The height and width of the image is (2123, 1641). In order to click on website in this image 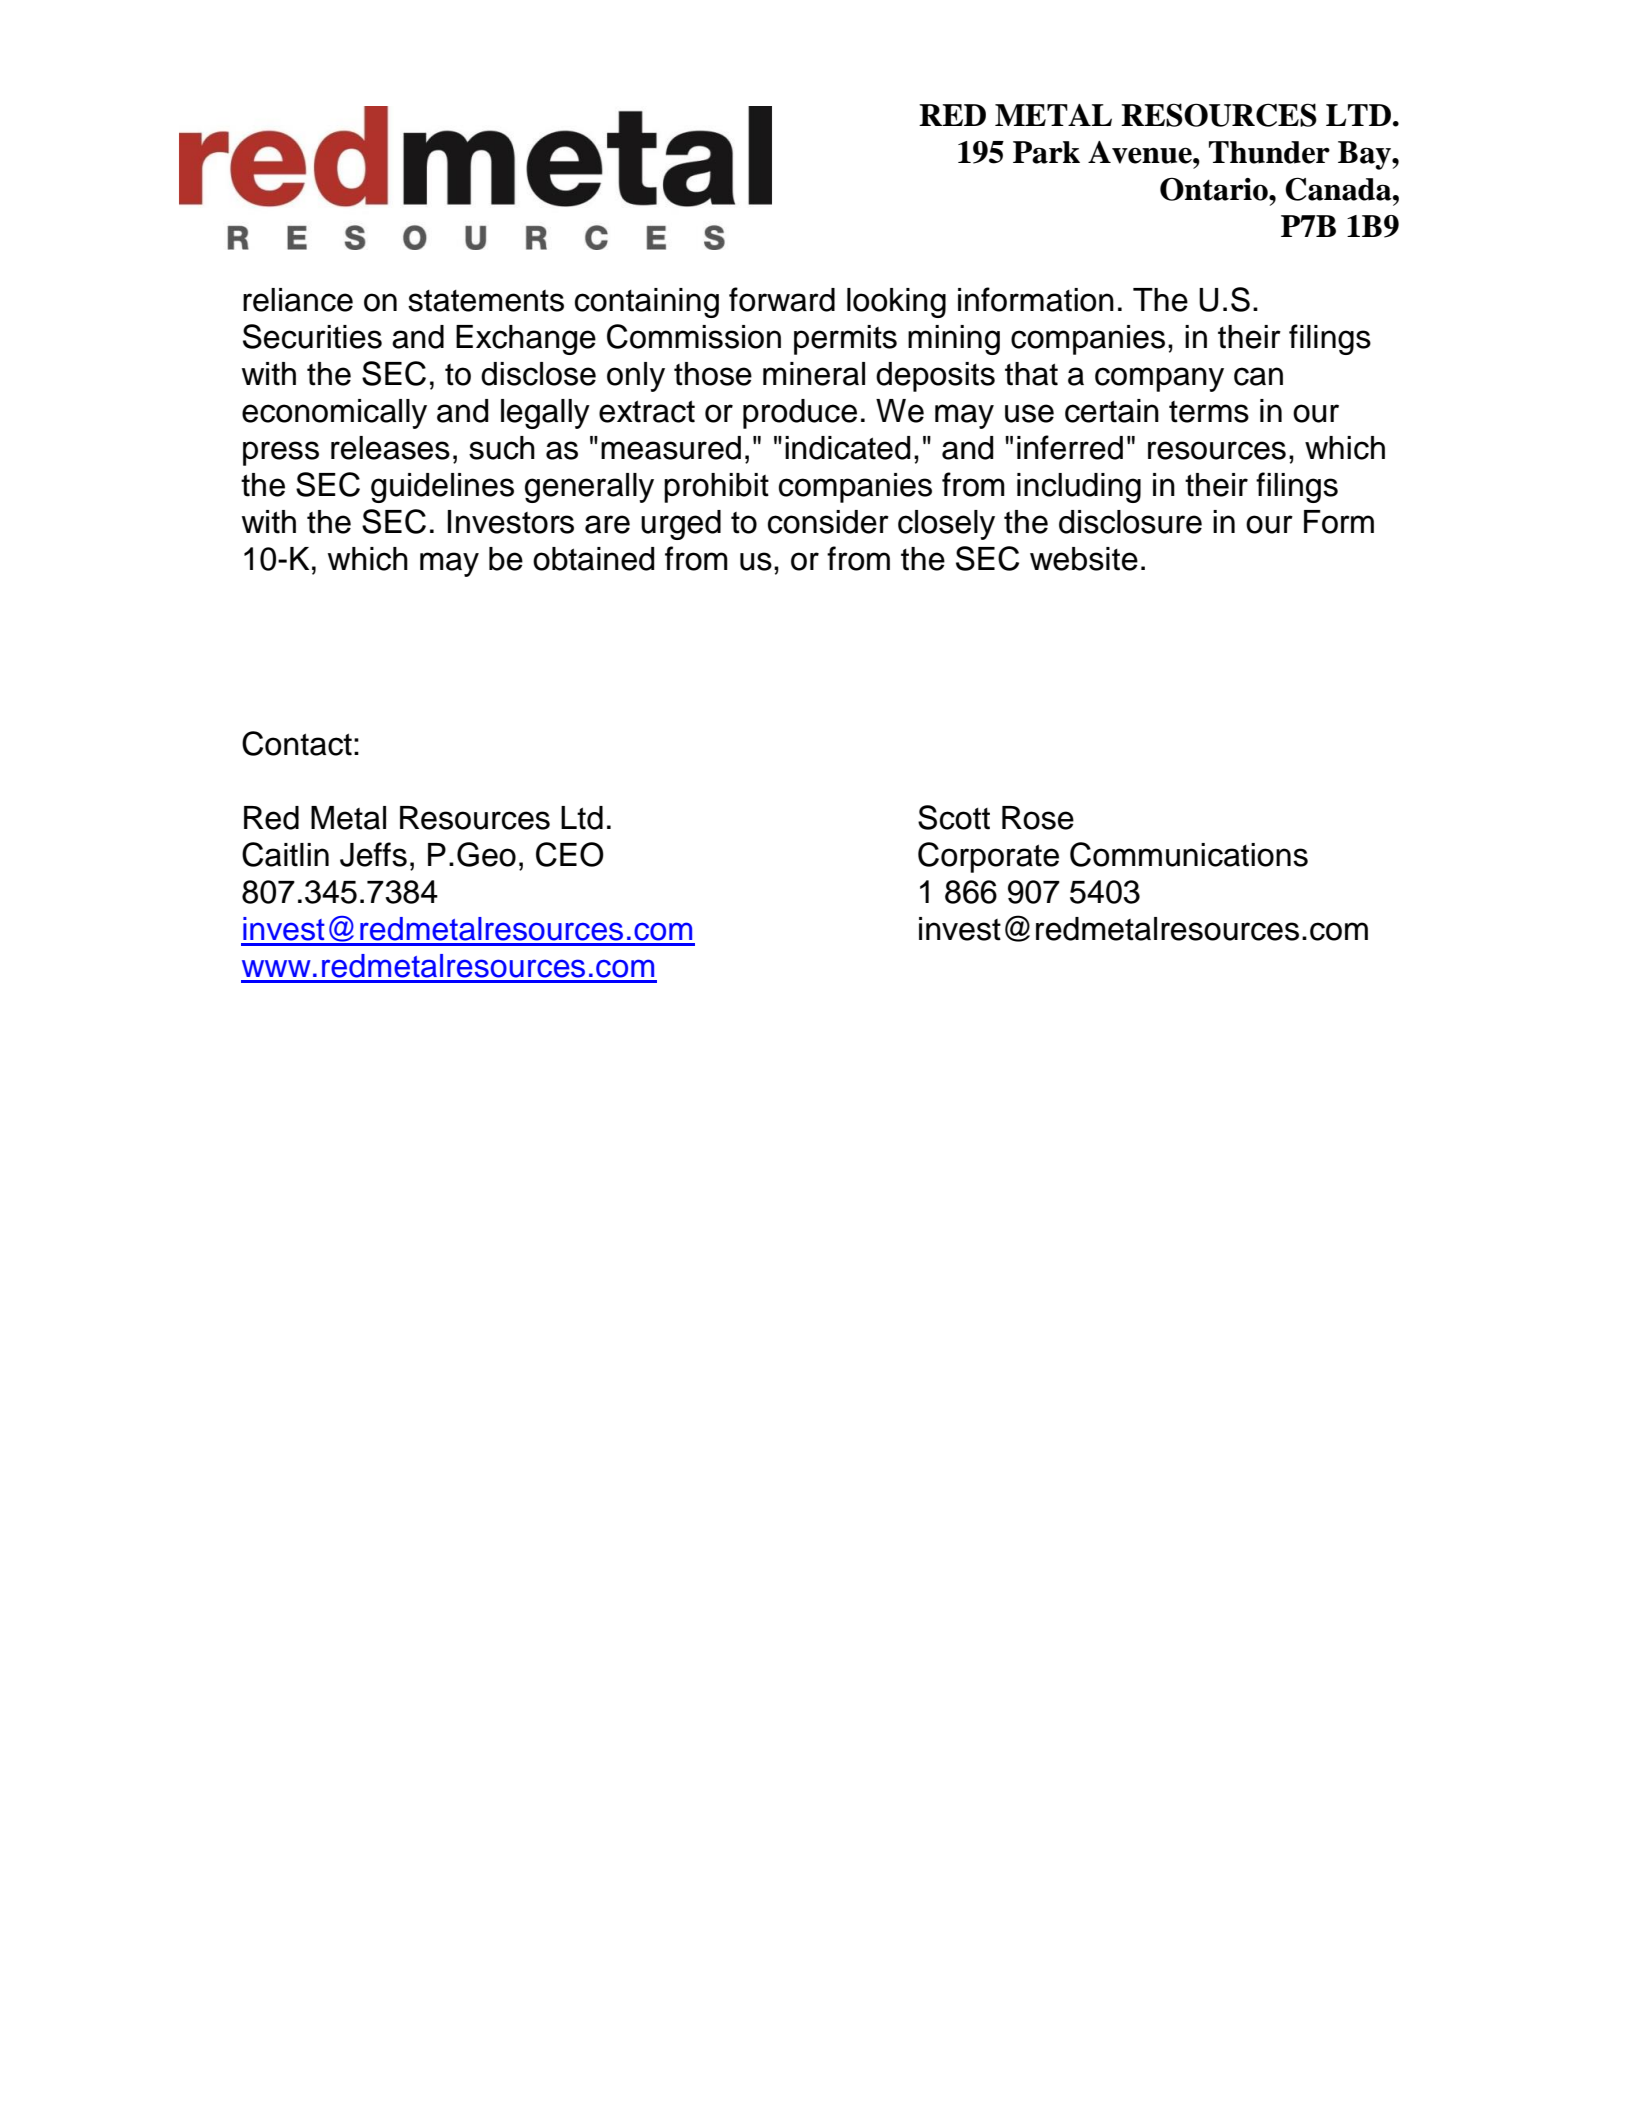, I will do `click(1084, 559)`.
